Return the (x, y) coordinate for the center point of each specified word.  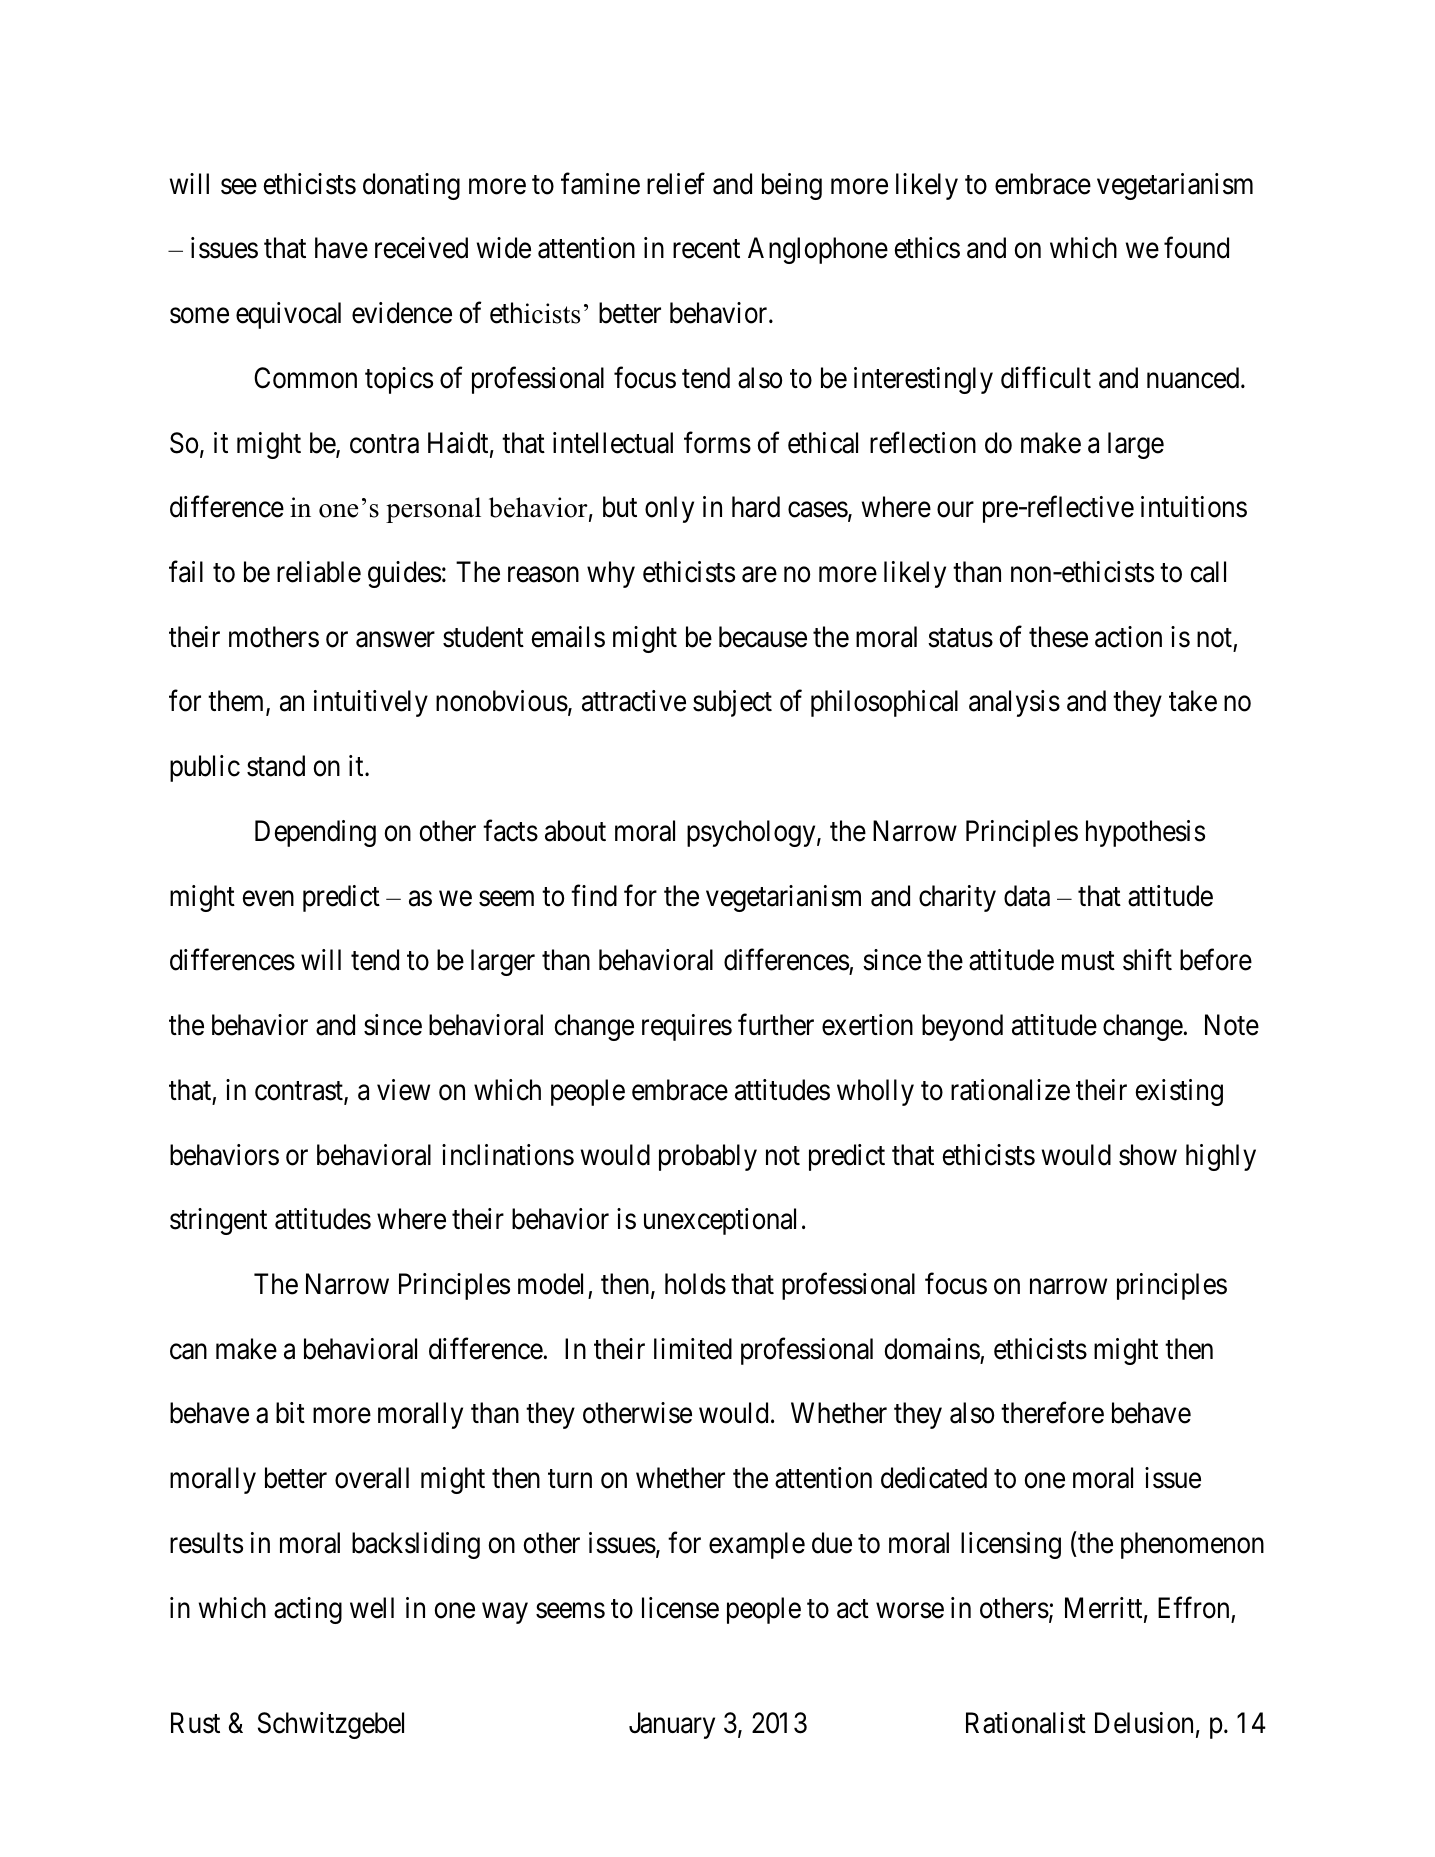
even (268, 899)
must (1088, 961)
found (1196, 248)
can (188, 1352)
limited (693, 1349)
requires (687, 1027)
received (421, 248)
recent (706, 249)
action (1128, 637)
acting (308, 1610)
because (763, 637)
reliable (319, 572)
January (672, 1725)
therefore (1052, 1413)
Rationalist (1026, 1723)
